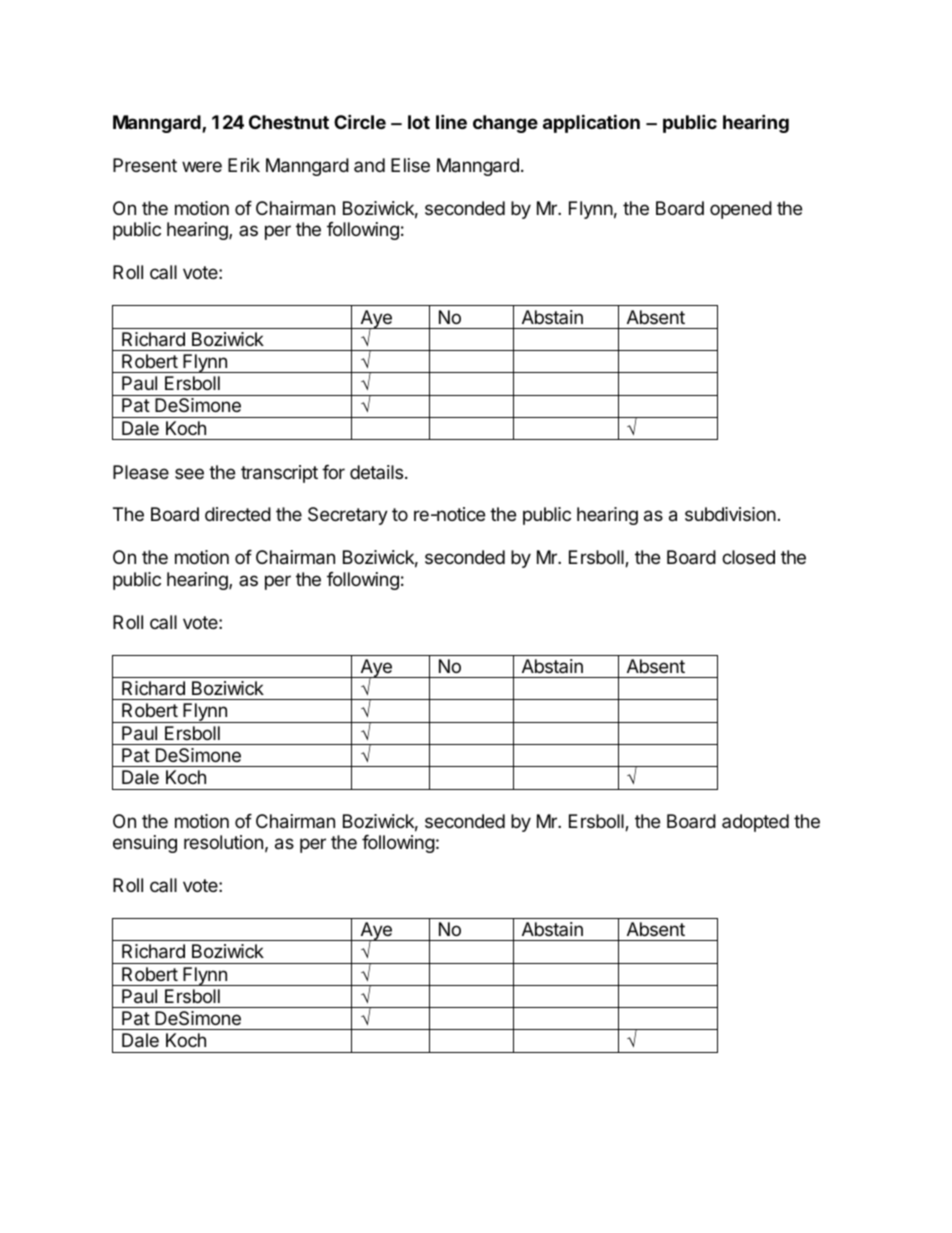 Image resolution: width=952 pixels, height=1233 pixels. Describe the element at coordinates (591, 123) in the screenshot. I see `application` at that location.
